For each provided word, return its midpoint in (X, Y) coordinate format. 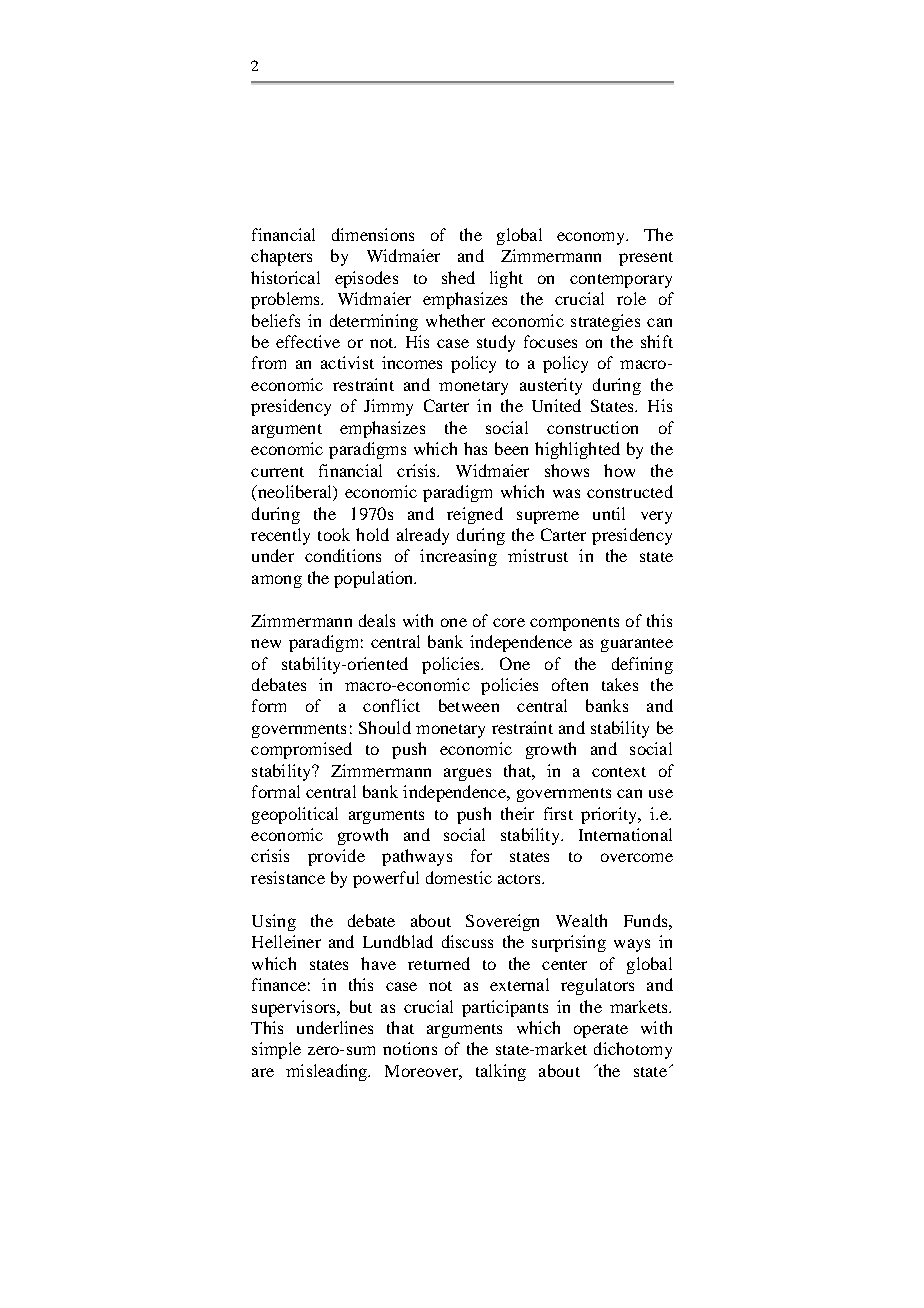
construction (592, 427)
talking (501, 1072)
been (511, 448)
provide (336, 857)
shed (458, 277)
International (625, 834)
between (469, 705)
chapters (281, 257)
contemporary (621, 281)
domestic (459, 877)
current (277, 472)
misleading (328, 1072)
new (266, 643)
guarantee (637, 645)
